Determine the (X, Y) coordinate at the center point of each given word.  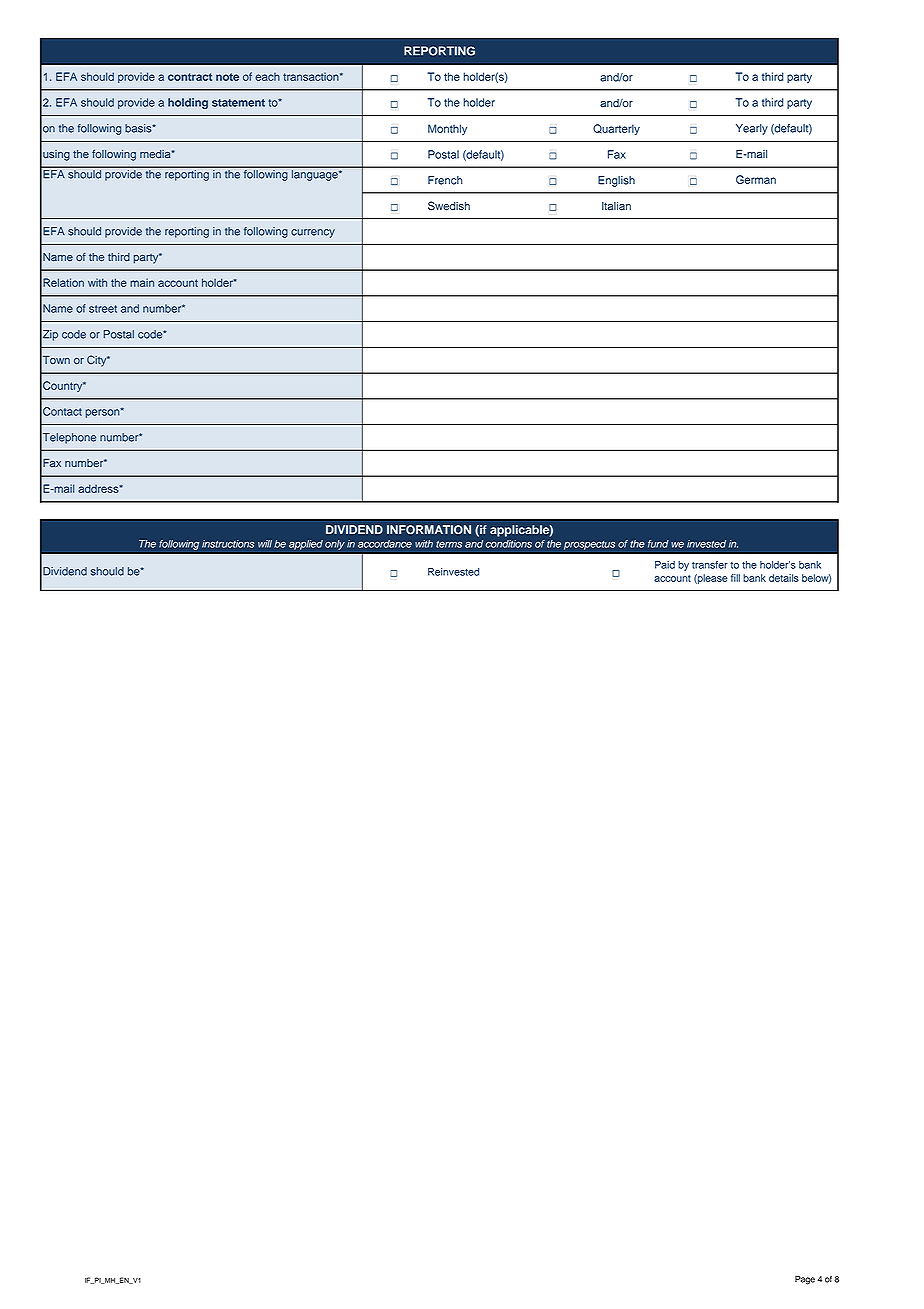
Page (805, 1280)
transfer (710, 565)
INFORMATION (429, 529)
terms (449, 544)
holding (188, 103)
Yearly (752, 129)
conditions (509, 544)
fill (735, 578)
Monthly (447, 129)
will (265, 544)
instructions (228, 544)
